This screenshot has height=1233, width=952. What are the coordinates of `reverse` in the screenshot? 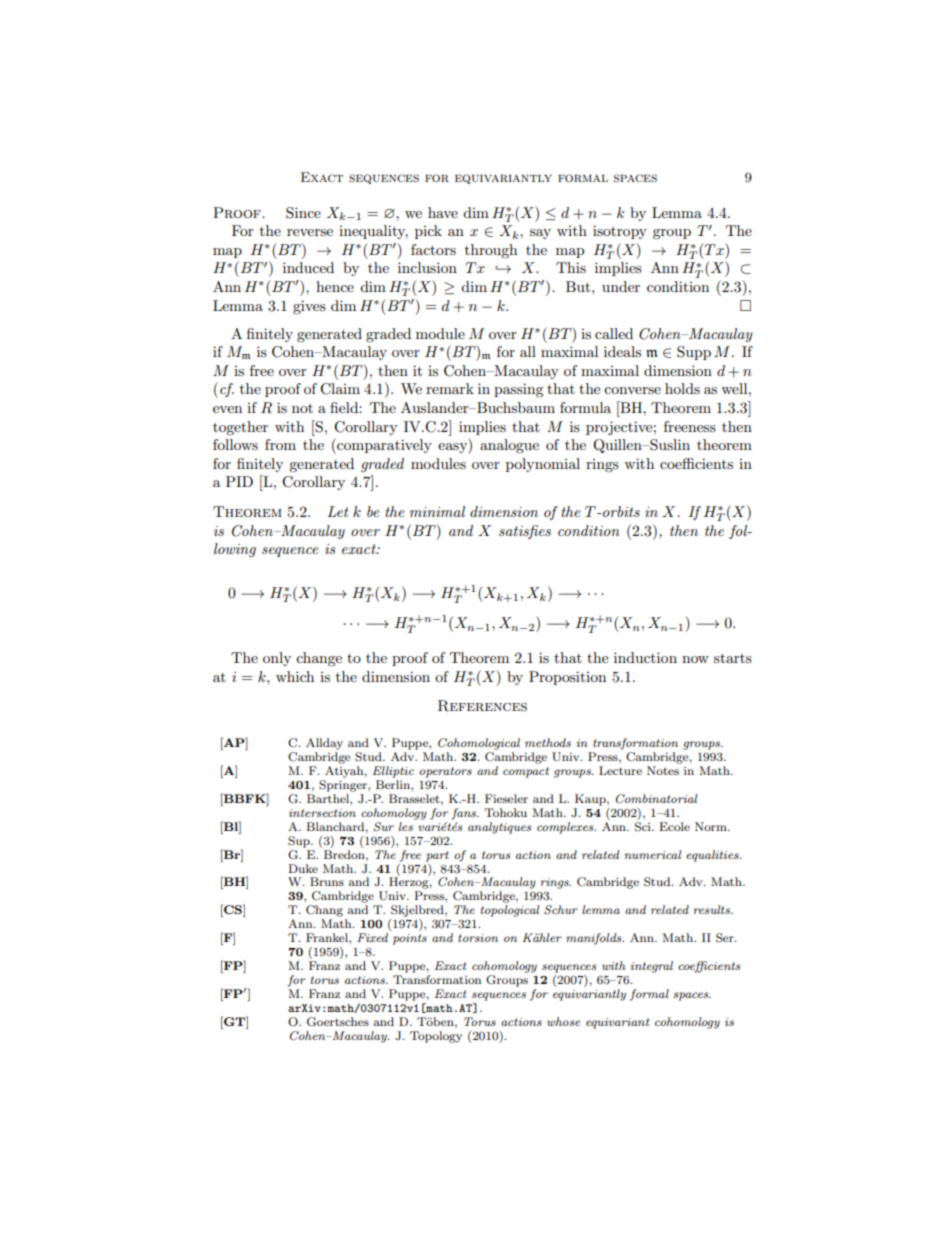 It's located at (310, 232).
